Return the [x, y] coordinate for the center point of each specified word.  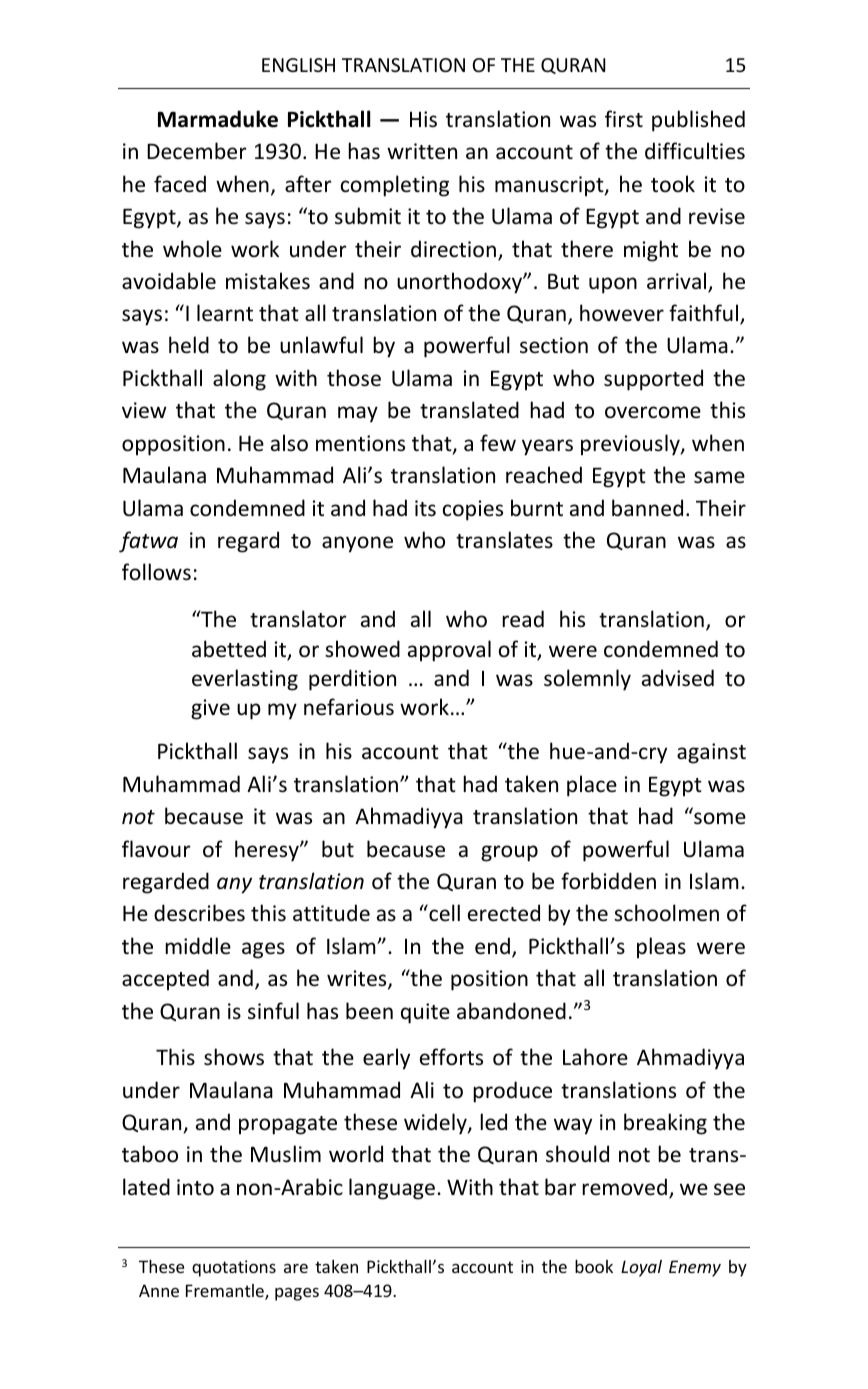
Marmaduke [218, 119]
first [624, 118]
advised [678, 678]
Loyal [641, 1268]
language [393, 1189]
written [422, 151]
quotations [234, 1268]
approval [449, 651]
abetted [229, 649]
